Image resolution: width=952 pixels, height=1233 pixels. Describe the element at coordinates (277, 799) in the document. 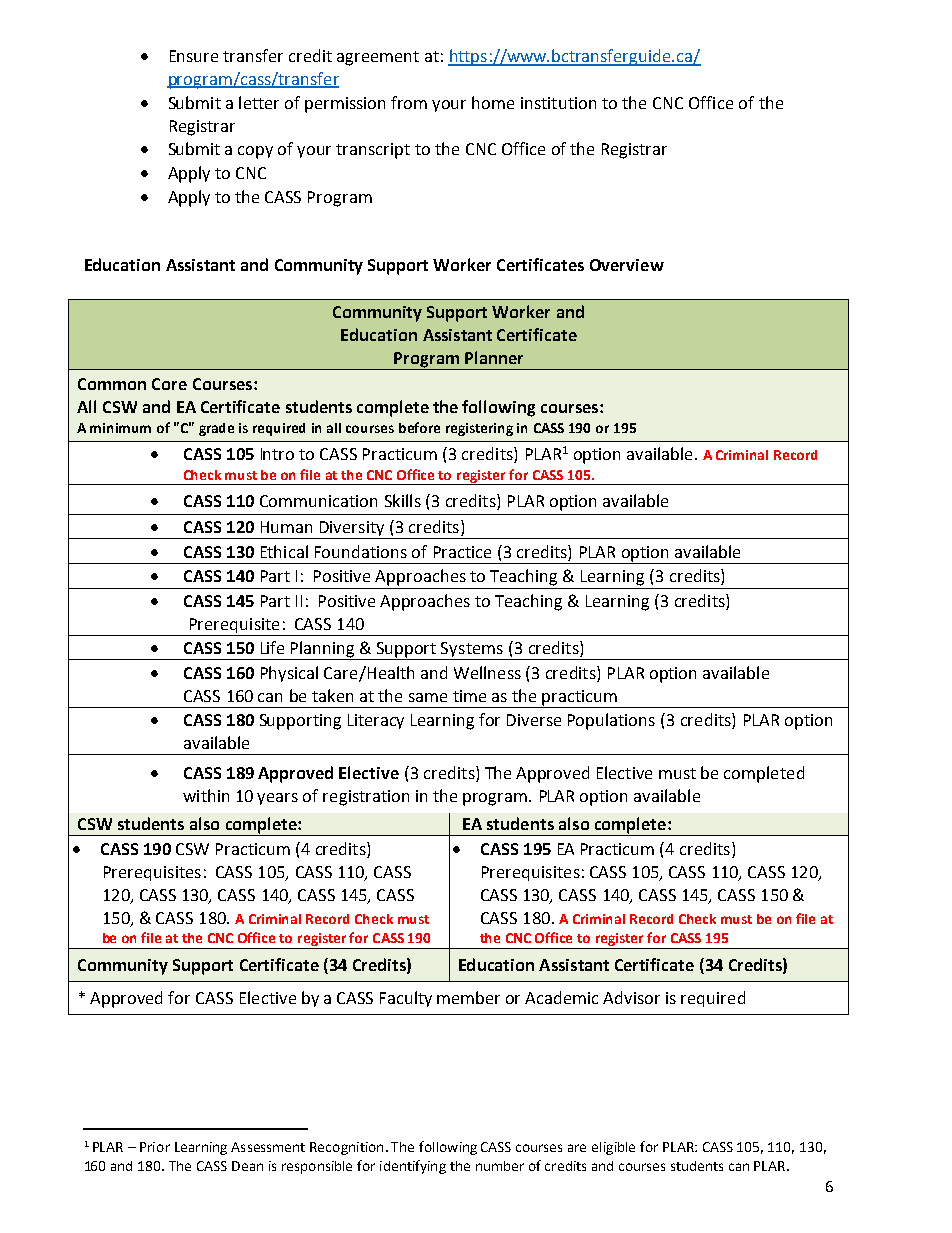

I see `years` at that location.
